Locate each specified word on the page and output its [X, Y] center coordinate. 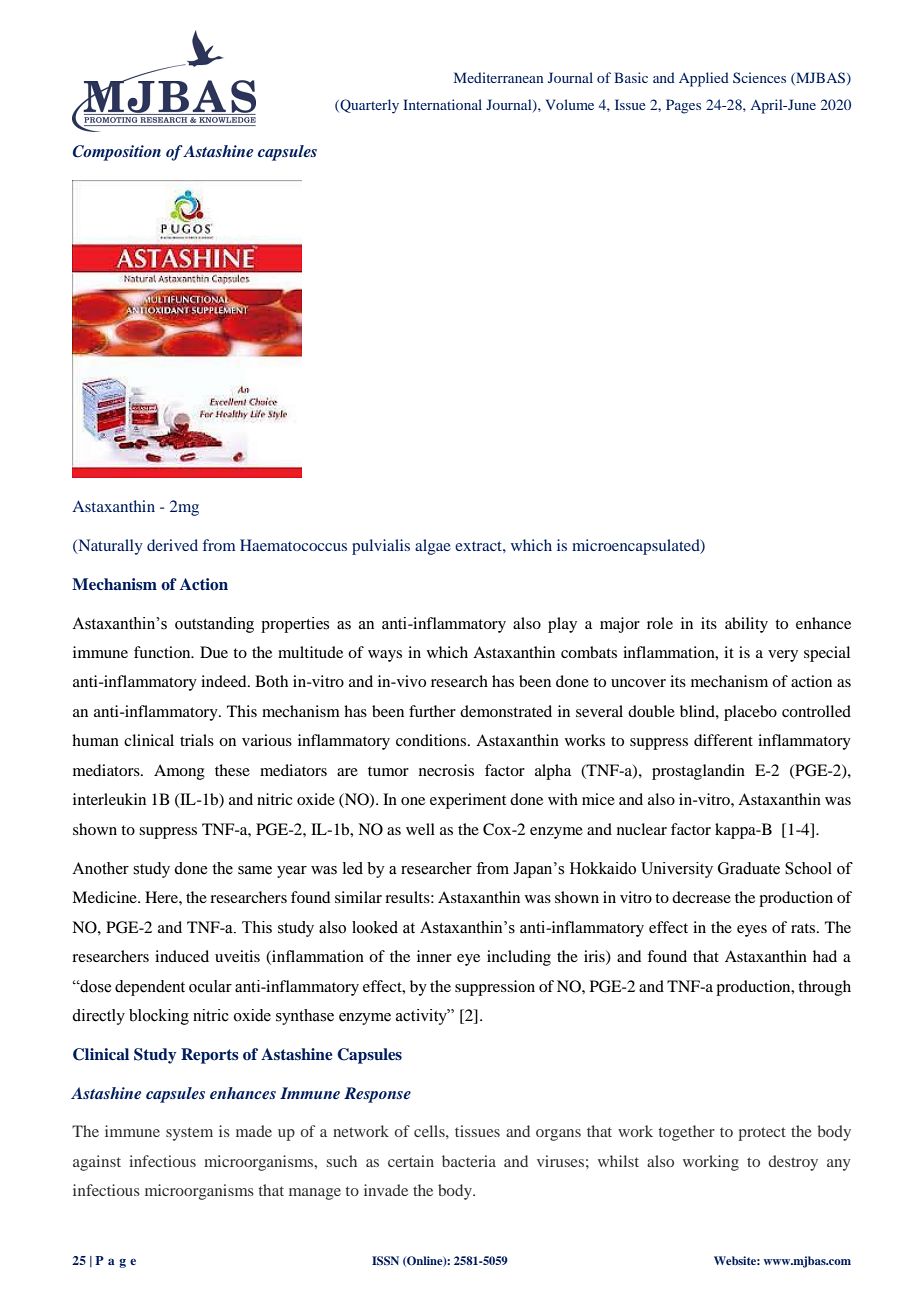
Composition [117, 153]
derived [172, 545]
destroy [793, 1163]
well [420, 829]
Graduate [749, 868]
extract [479, 546]
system [189, 1134]
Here [162, 897]
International [442, 104]
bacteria [469, 1161]
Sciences [759, 77]
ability [746, 625]
